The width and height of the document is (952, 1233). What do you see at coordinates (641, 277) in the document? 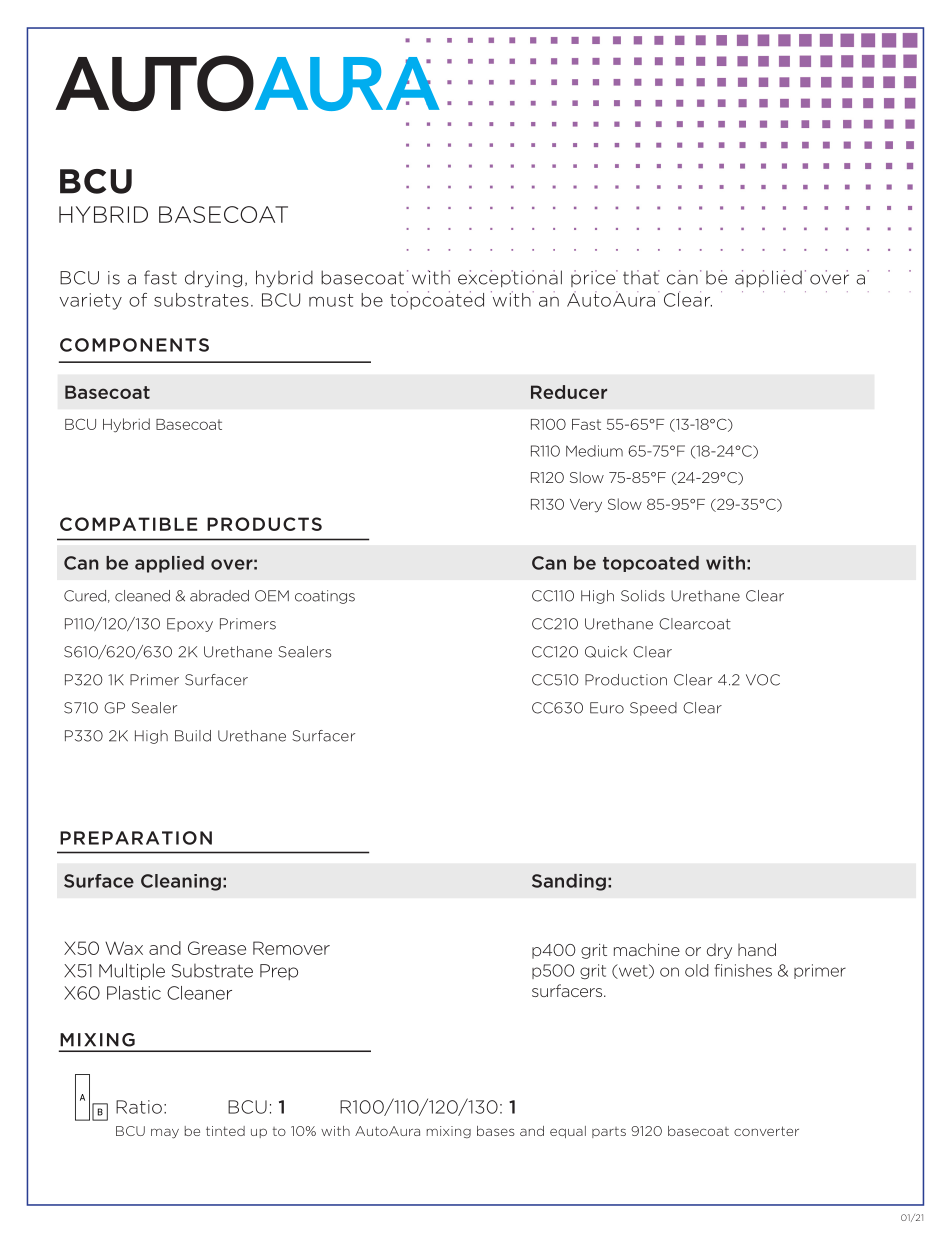
I see `that` at bounding box center [641, 277].
